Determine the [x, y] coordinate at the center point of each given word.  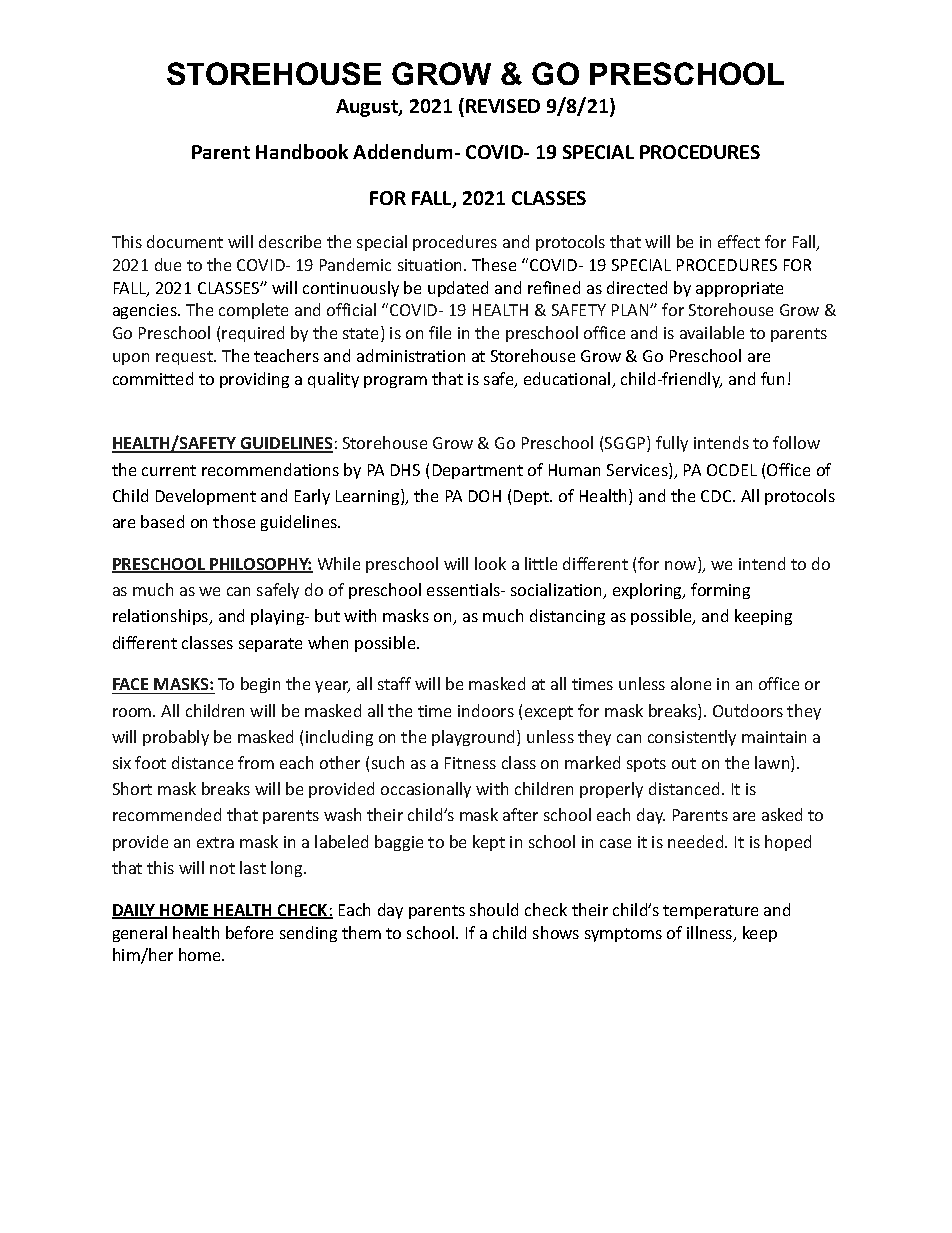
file [440, 332]
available [712, 332]
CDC [717, 496]
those [234, 521]
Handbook [302, 151]
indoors [486, 710]
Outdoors [748, 710]
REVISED [503, 106]
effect [739, 241]
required [253, 334]
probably [176, 738]
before [249, 932]
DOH [485, 496]
